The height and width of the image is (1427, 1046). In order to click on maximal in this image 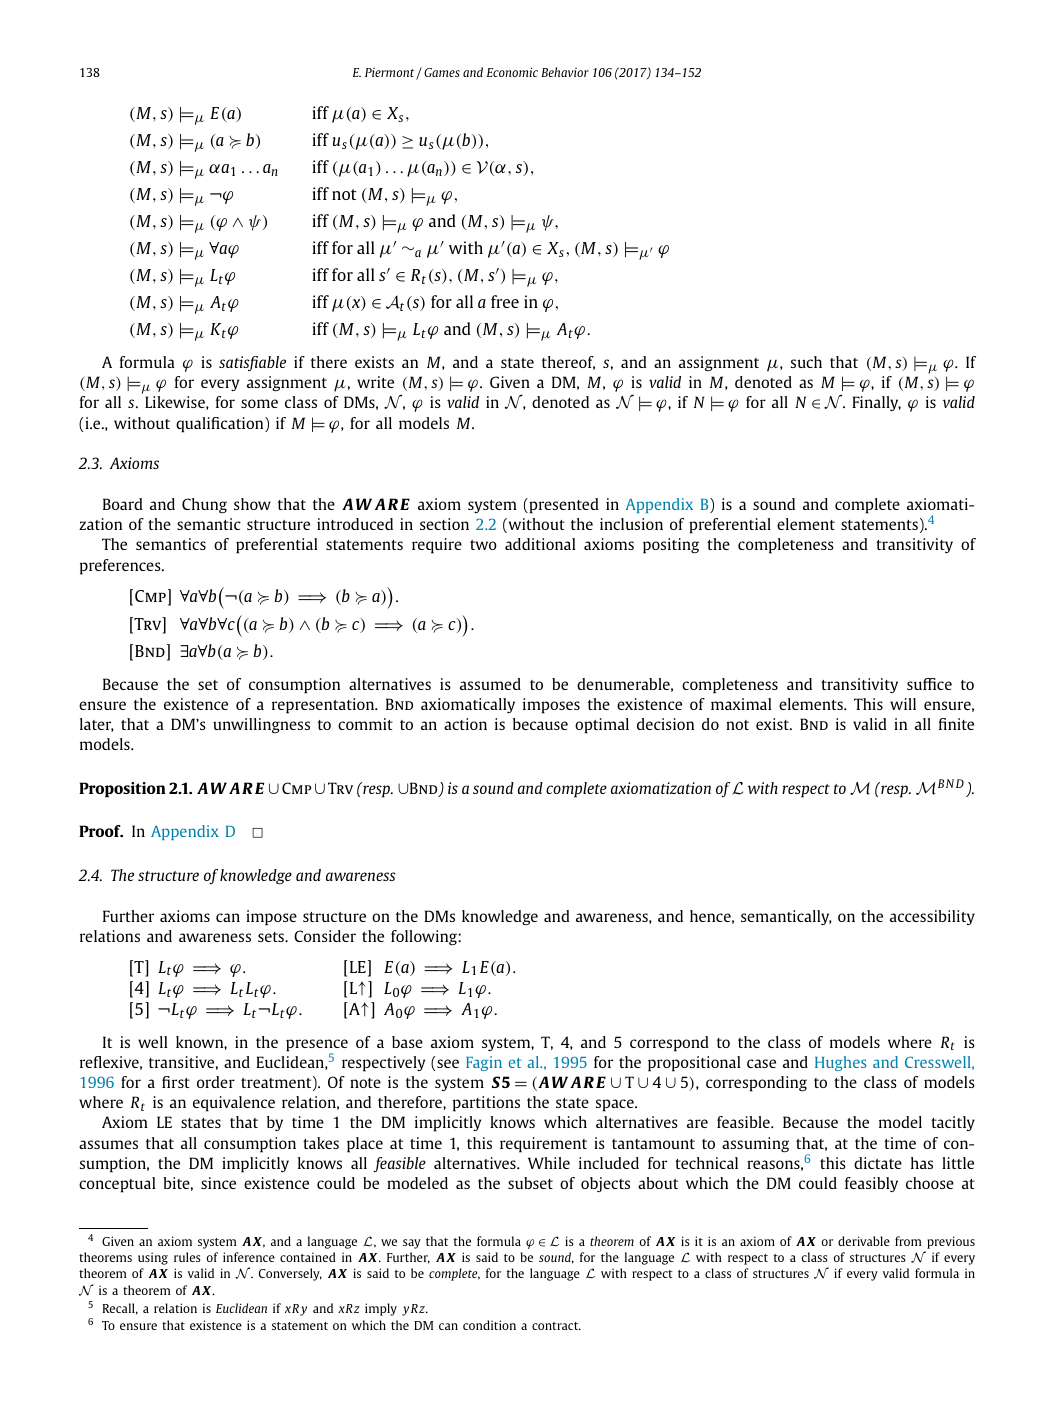, I will do `click(741, 704)`.
